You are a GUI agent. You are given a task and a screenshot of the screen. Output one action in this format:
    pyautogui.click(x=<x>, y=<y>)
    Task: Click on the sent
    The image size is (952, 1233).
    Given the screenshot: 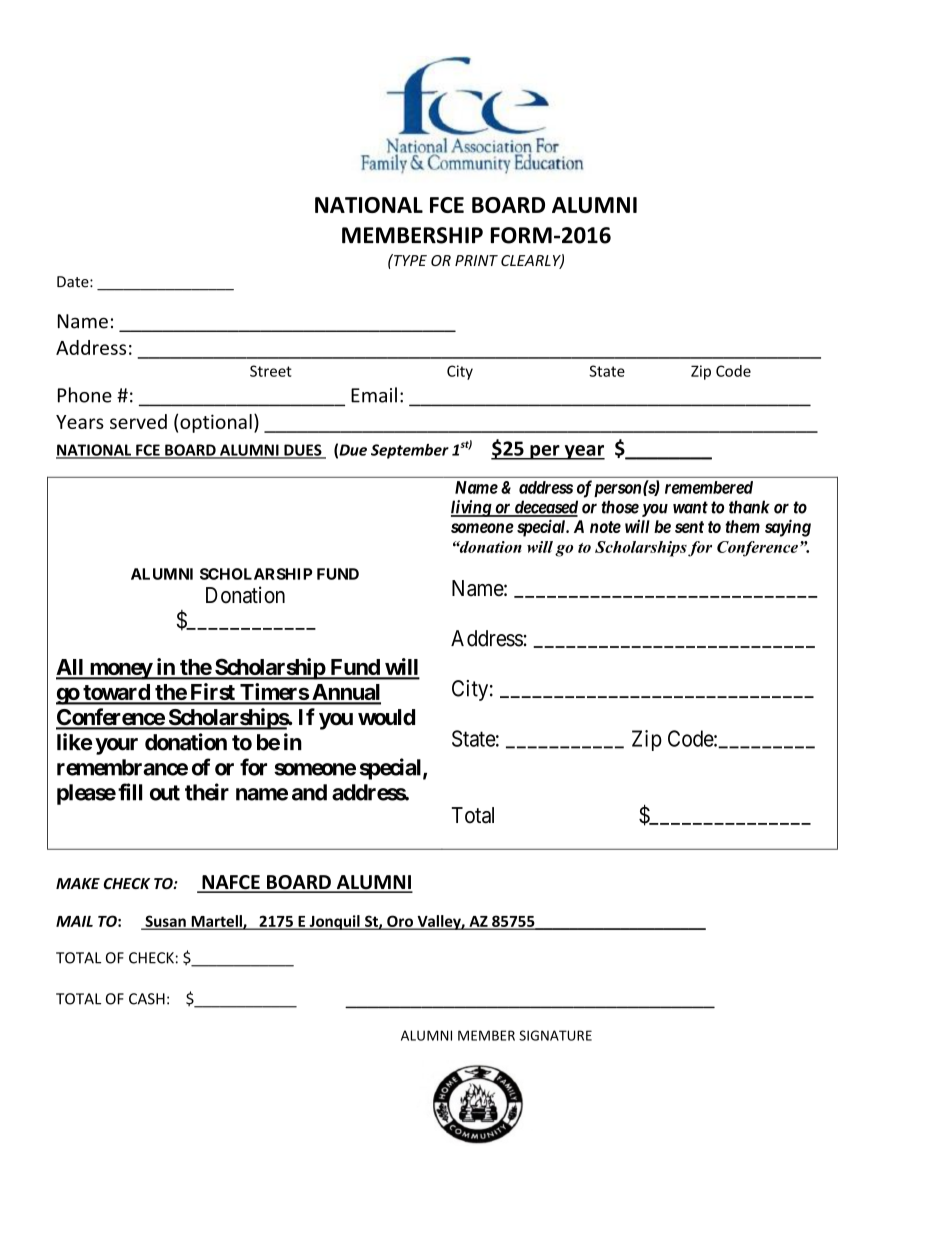 What is the action you would take?
    pyautogui.click(x=689, y=527)
